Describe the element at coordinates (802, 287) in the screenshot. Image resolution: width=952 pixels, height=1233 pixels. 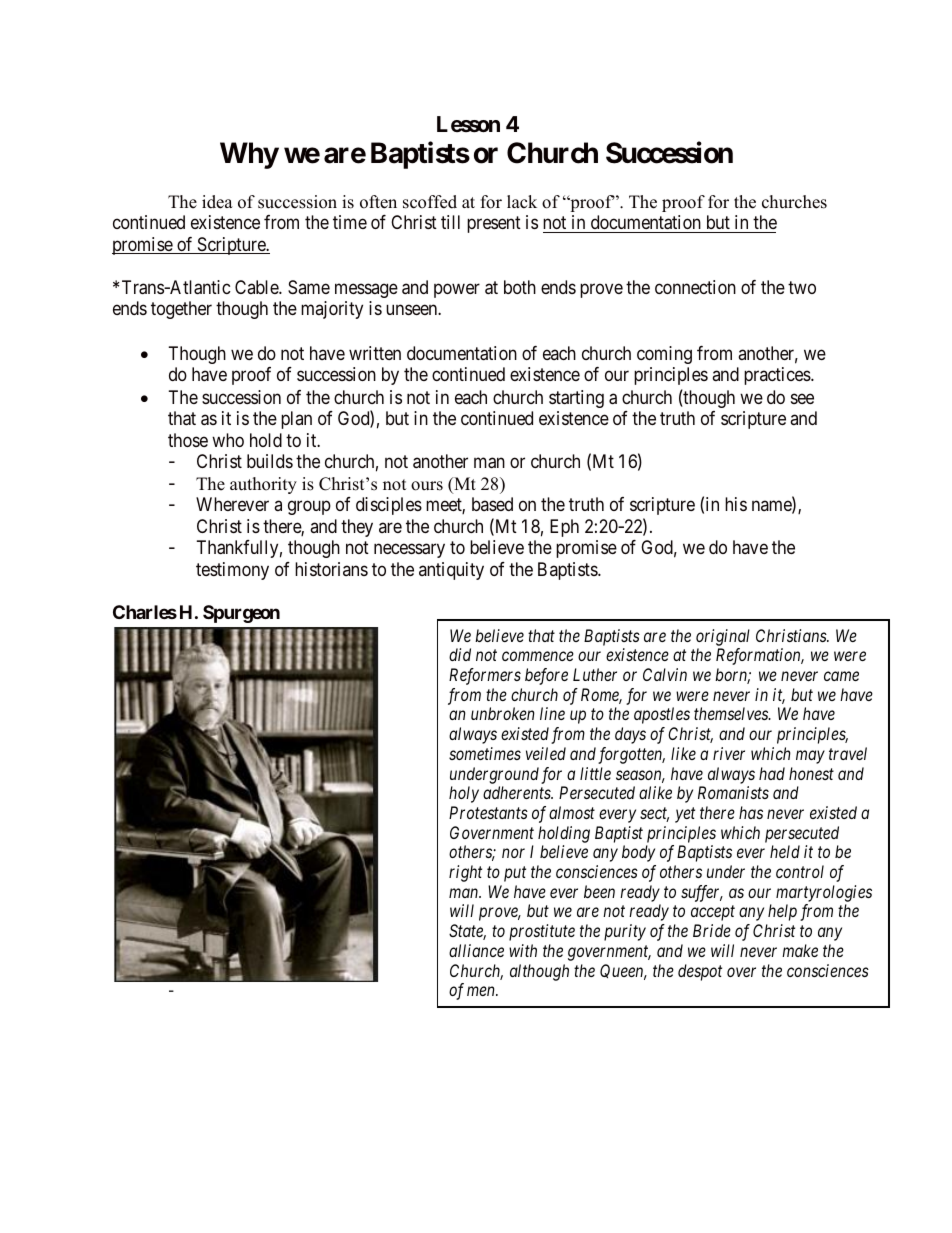
I see `two` at that location.
